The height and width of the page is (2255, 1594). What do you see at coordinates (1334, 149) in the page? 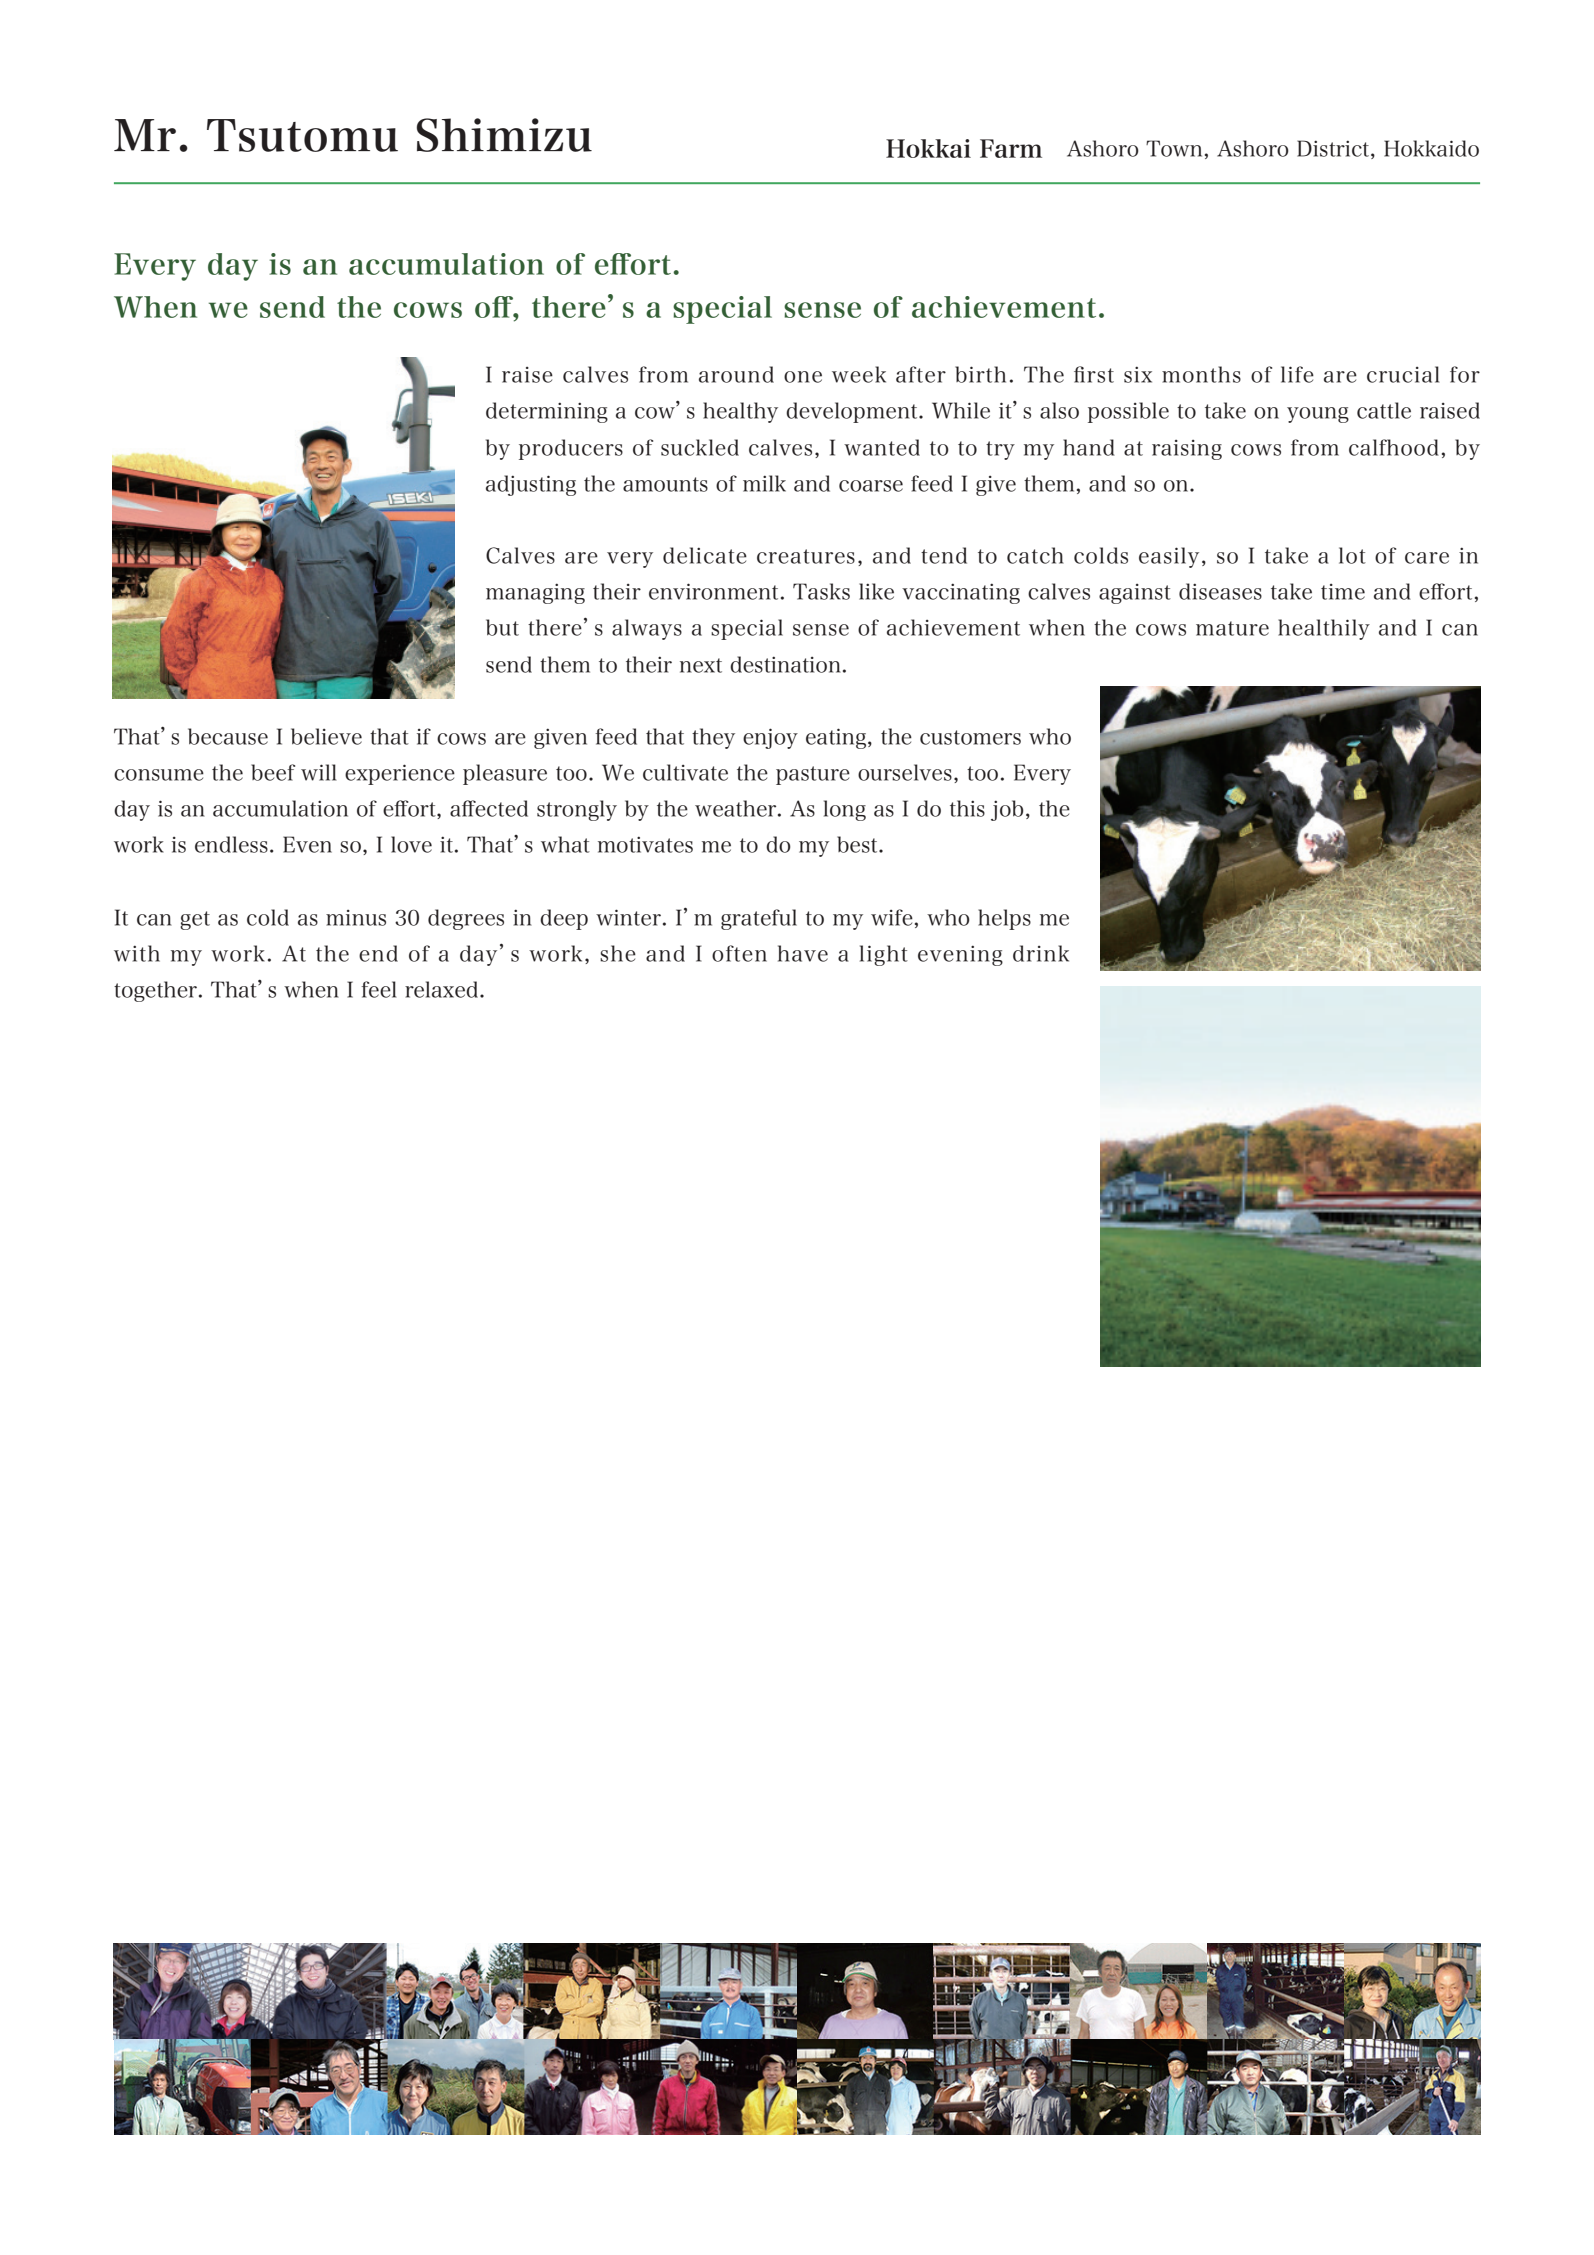
I see `District` at bounding box center [1334, 149].
